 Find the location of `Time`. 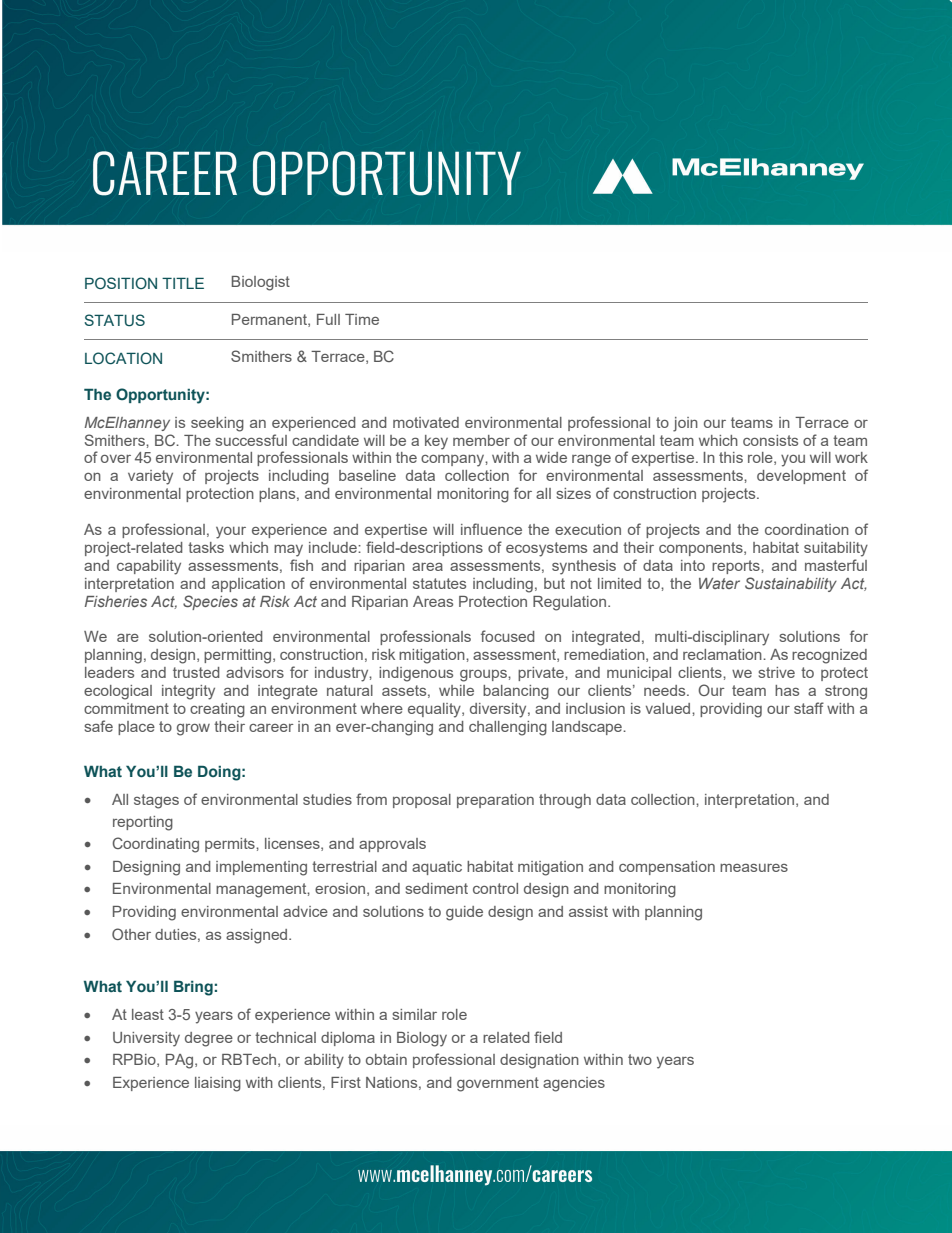

Time is located at coordinates (362, 319).
